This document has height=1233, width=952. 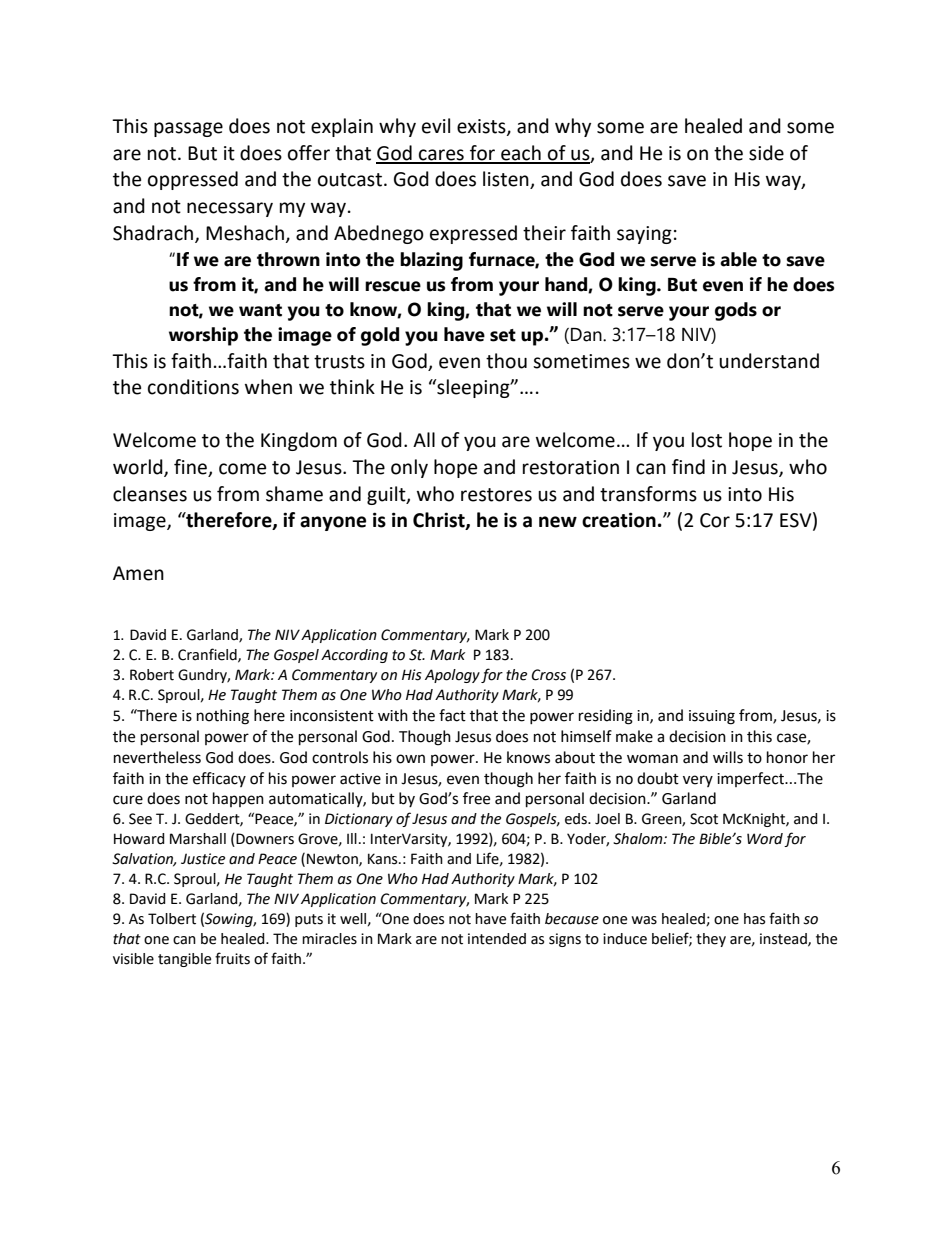 I want to click on side, so click(x=766, y=153).
